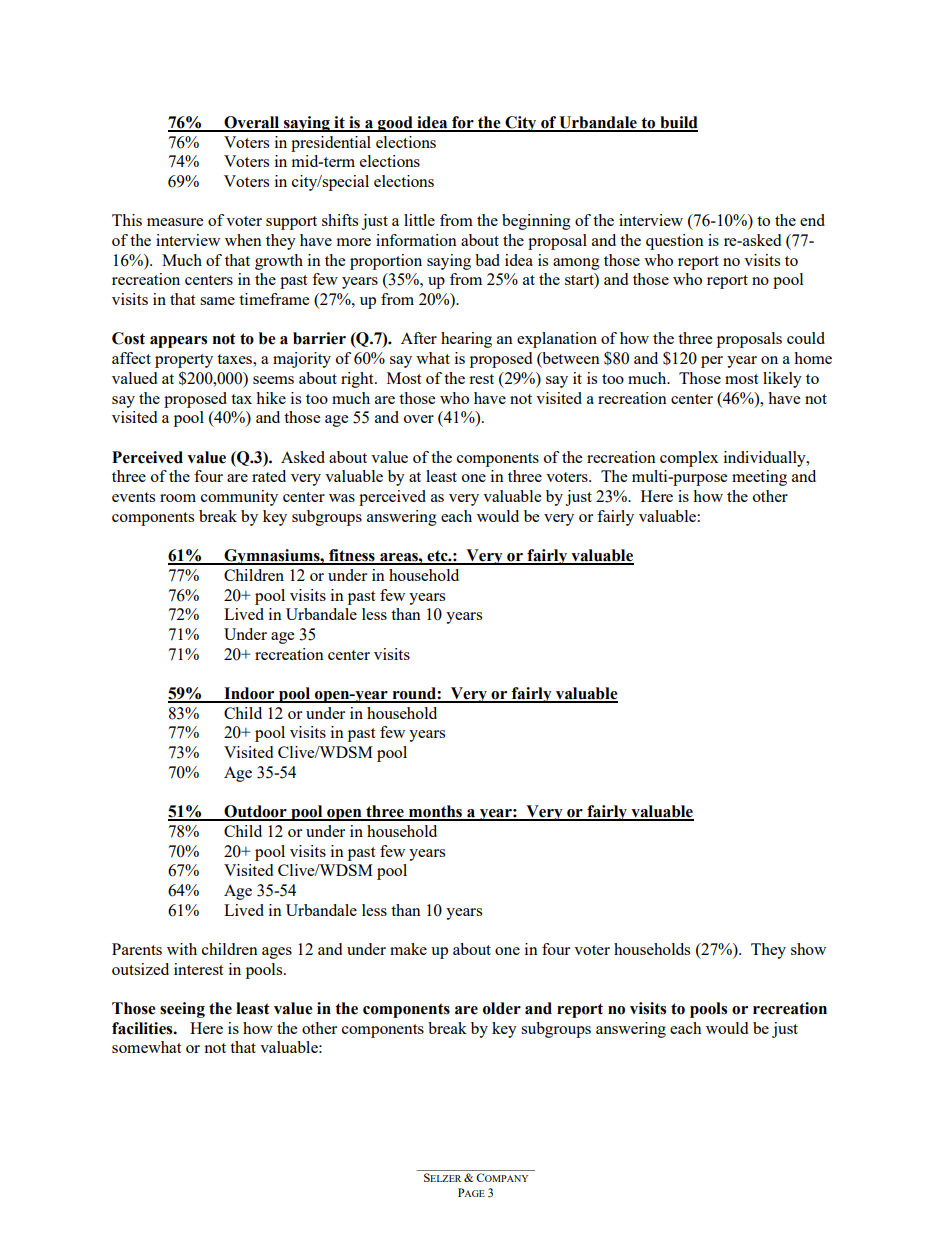  Describe the element at coordinates (502, 1008) in the image. I see `older` at that location.
